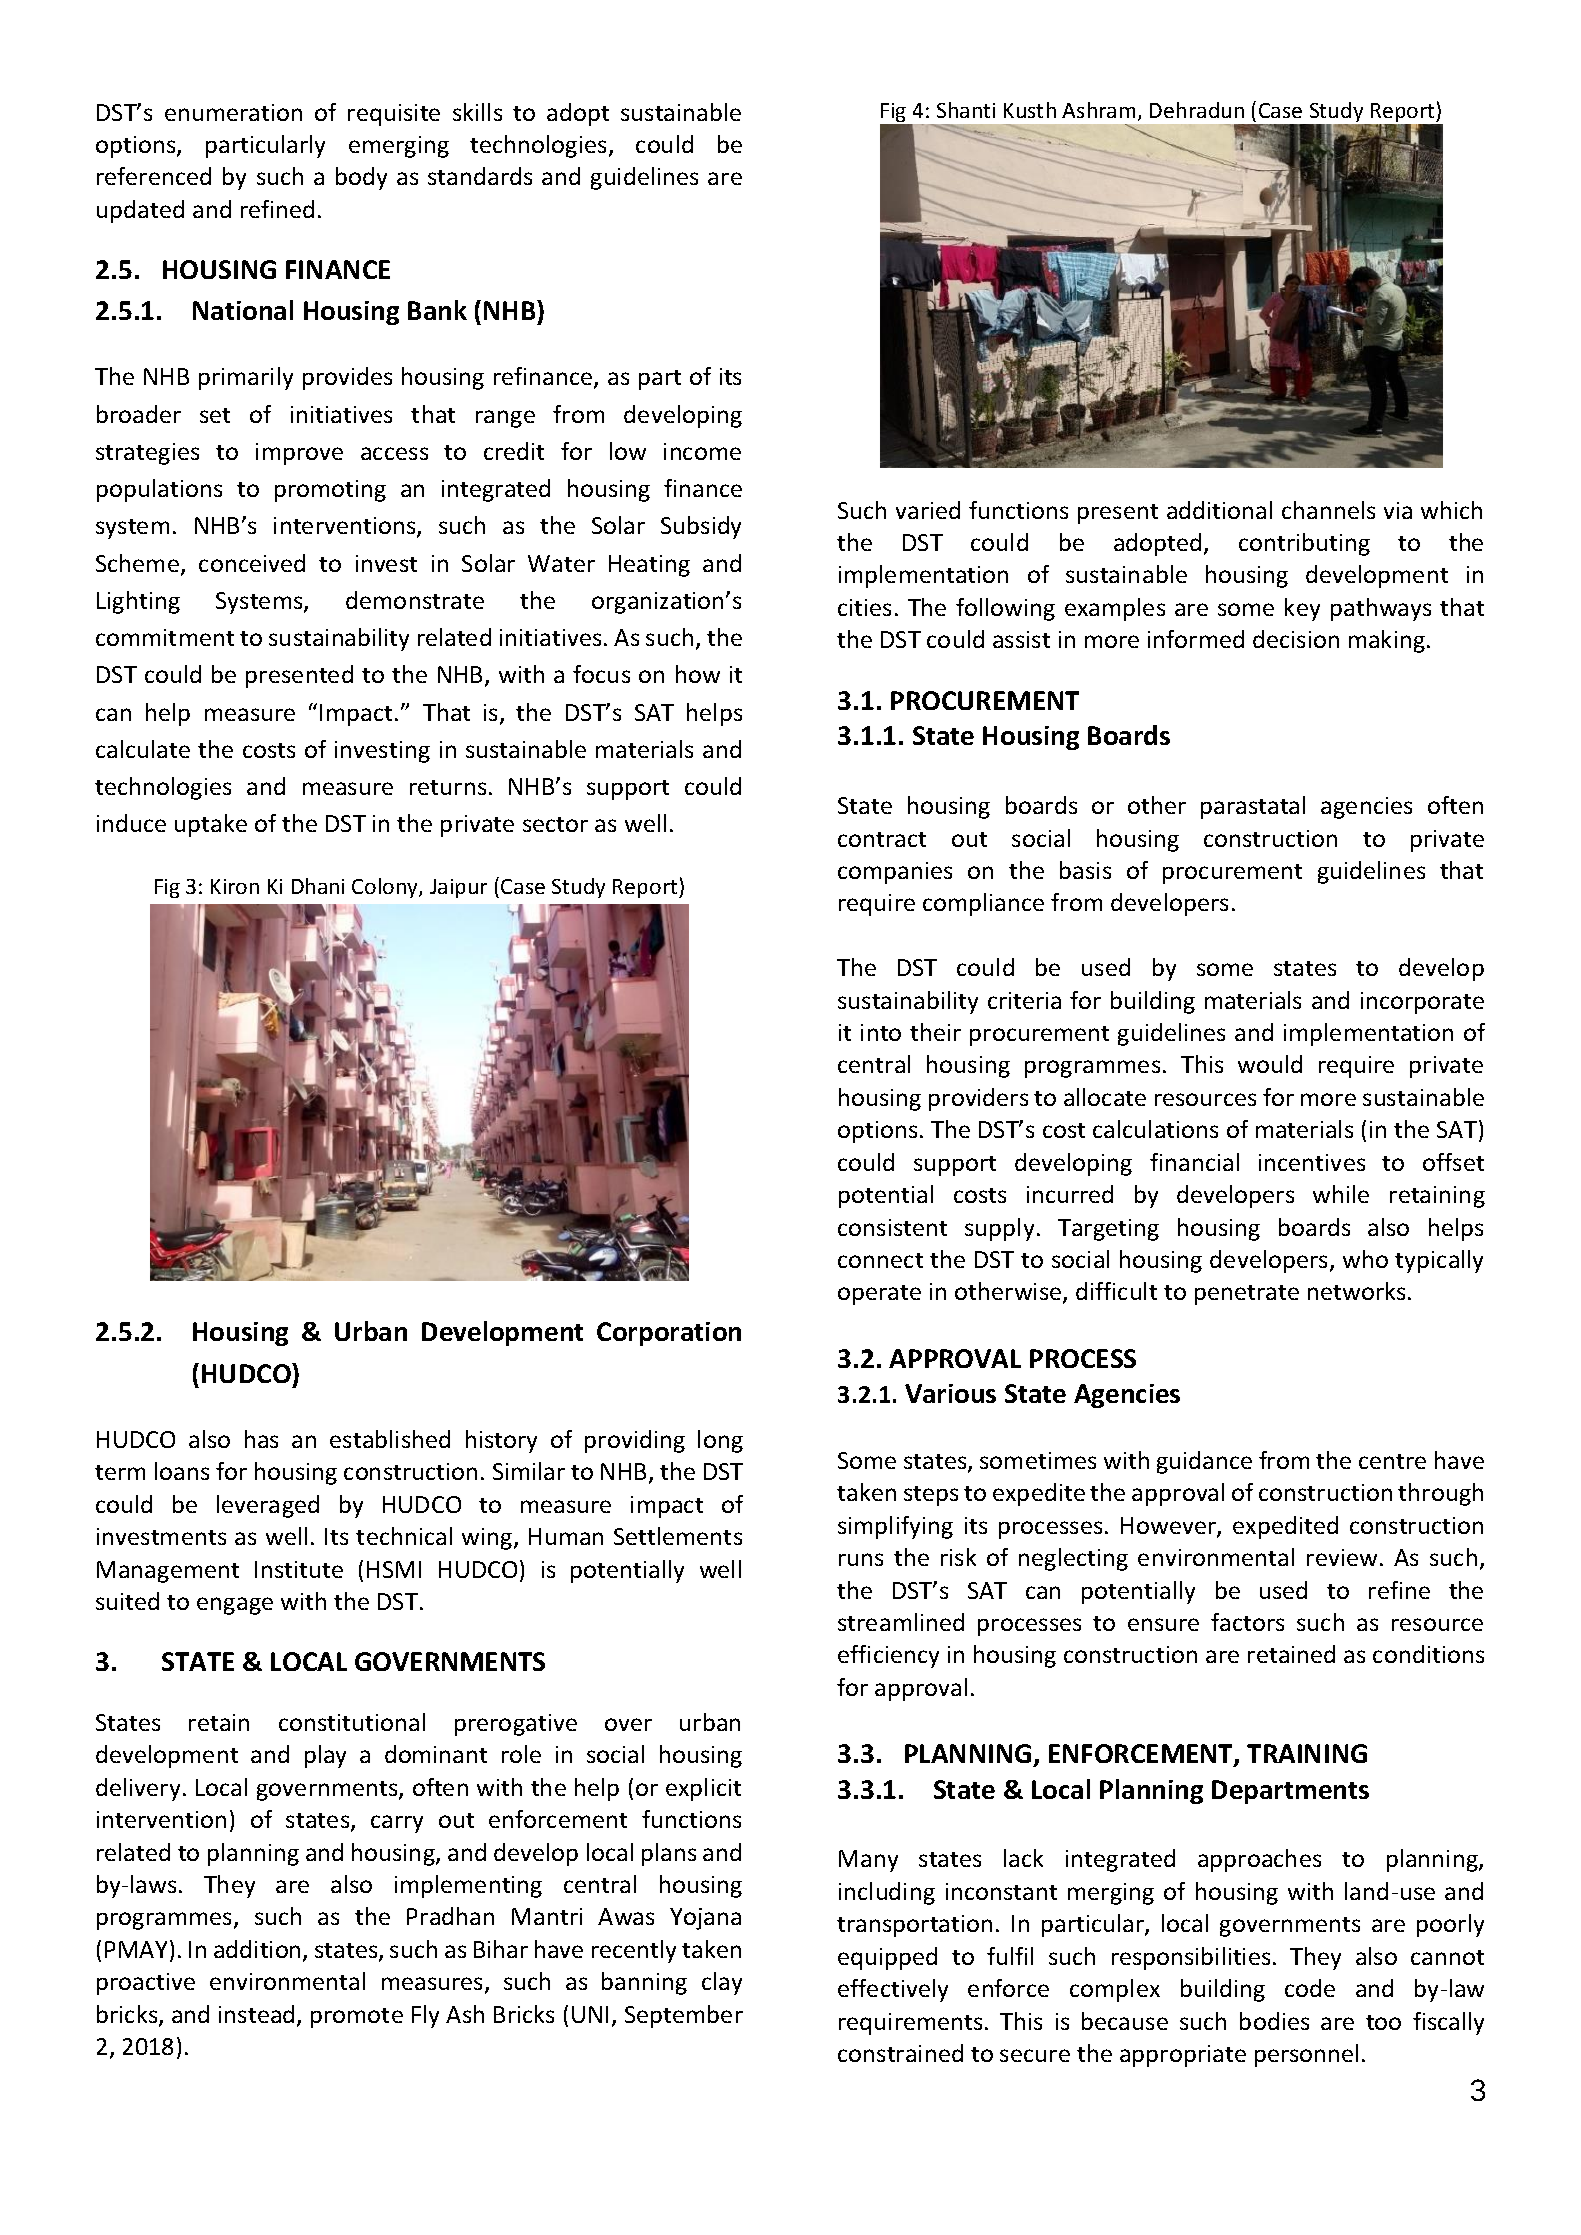  I want to click on has, so click(261, 1439).
